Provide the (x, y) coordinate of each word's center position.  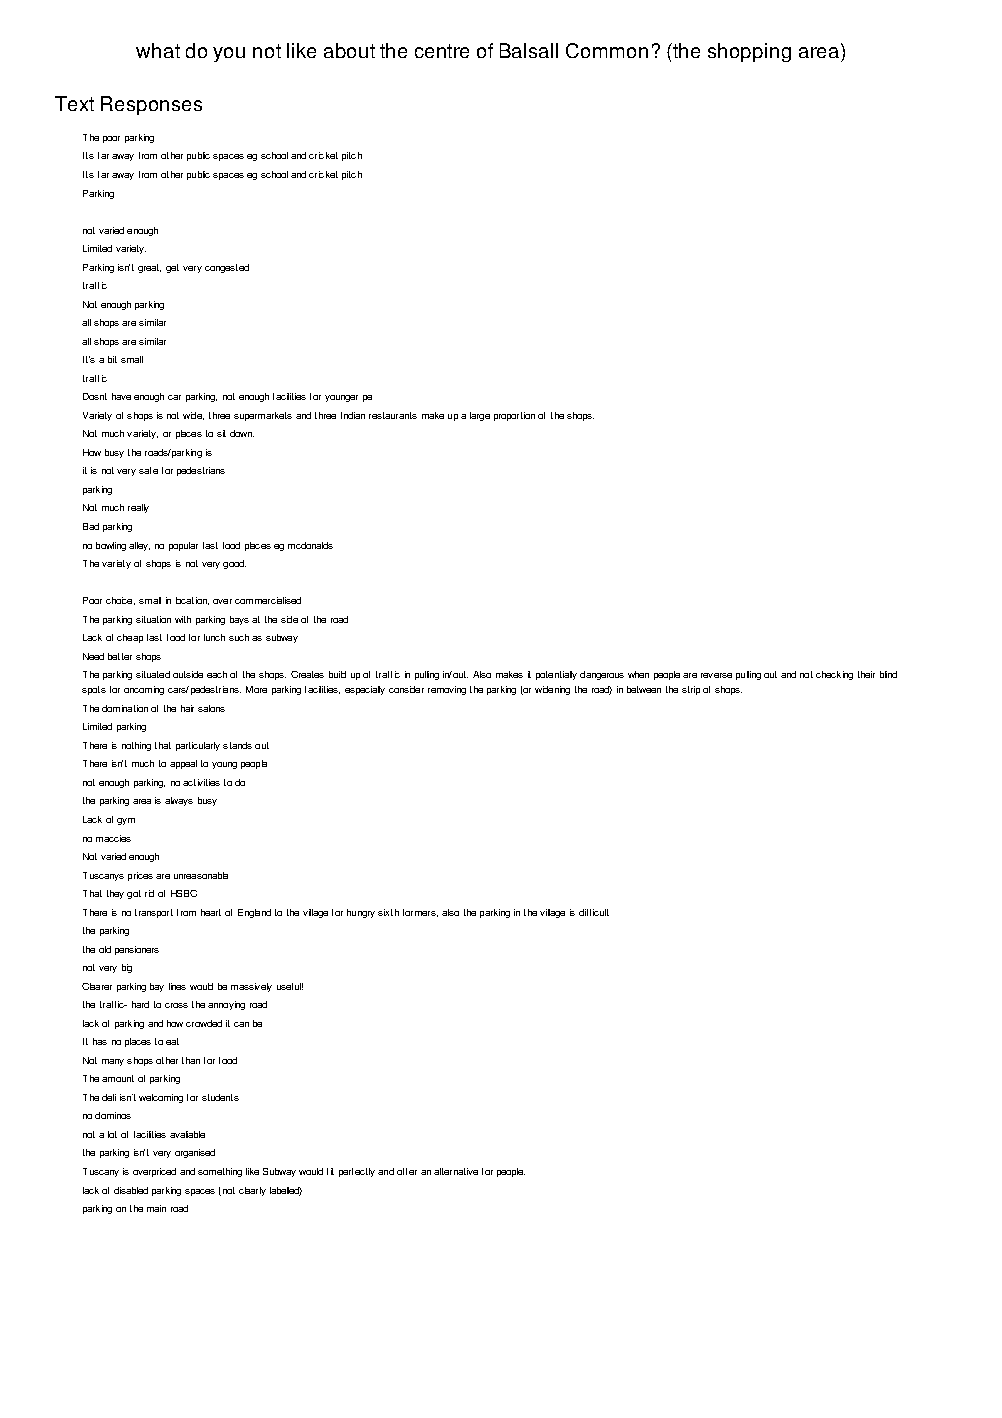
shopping (749, 52)
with (183, 619)
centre (442, 51)
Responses (151, 105)
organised (195, 1153)
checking (834, 675)
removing (447, 690)
